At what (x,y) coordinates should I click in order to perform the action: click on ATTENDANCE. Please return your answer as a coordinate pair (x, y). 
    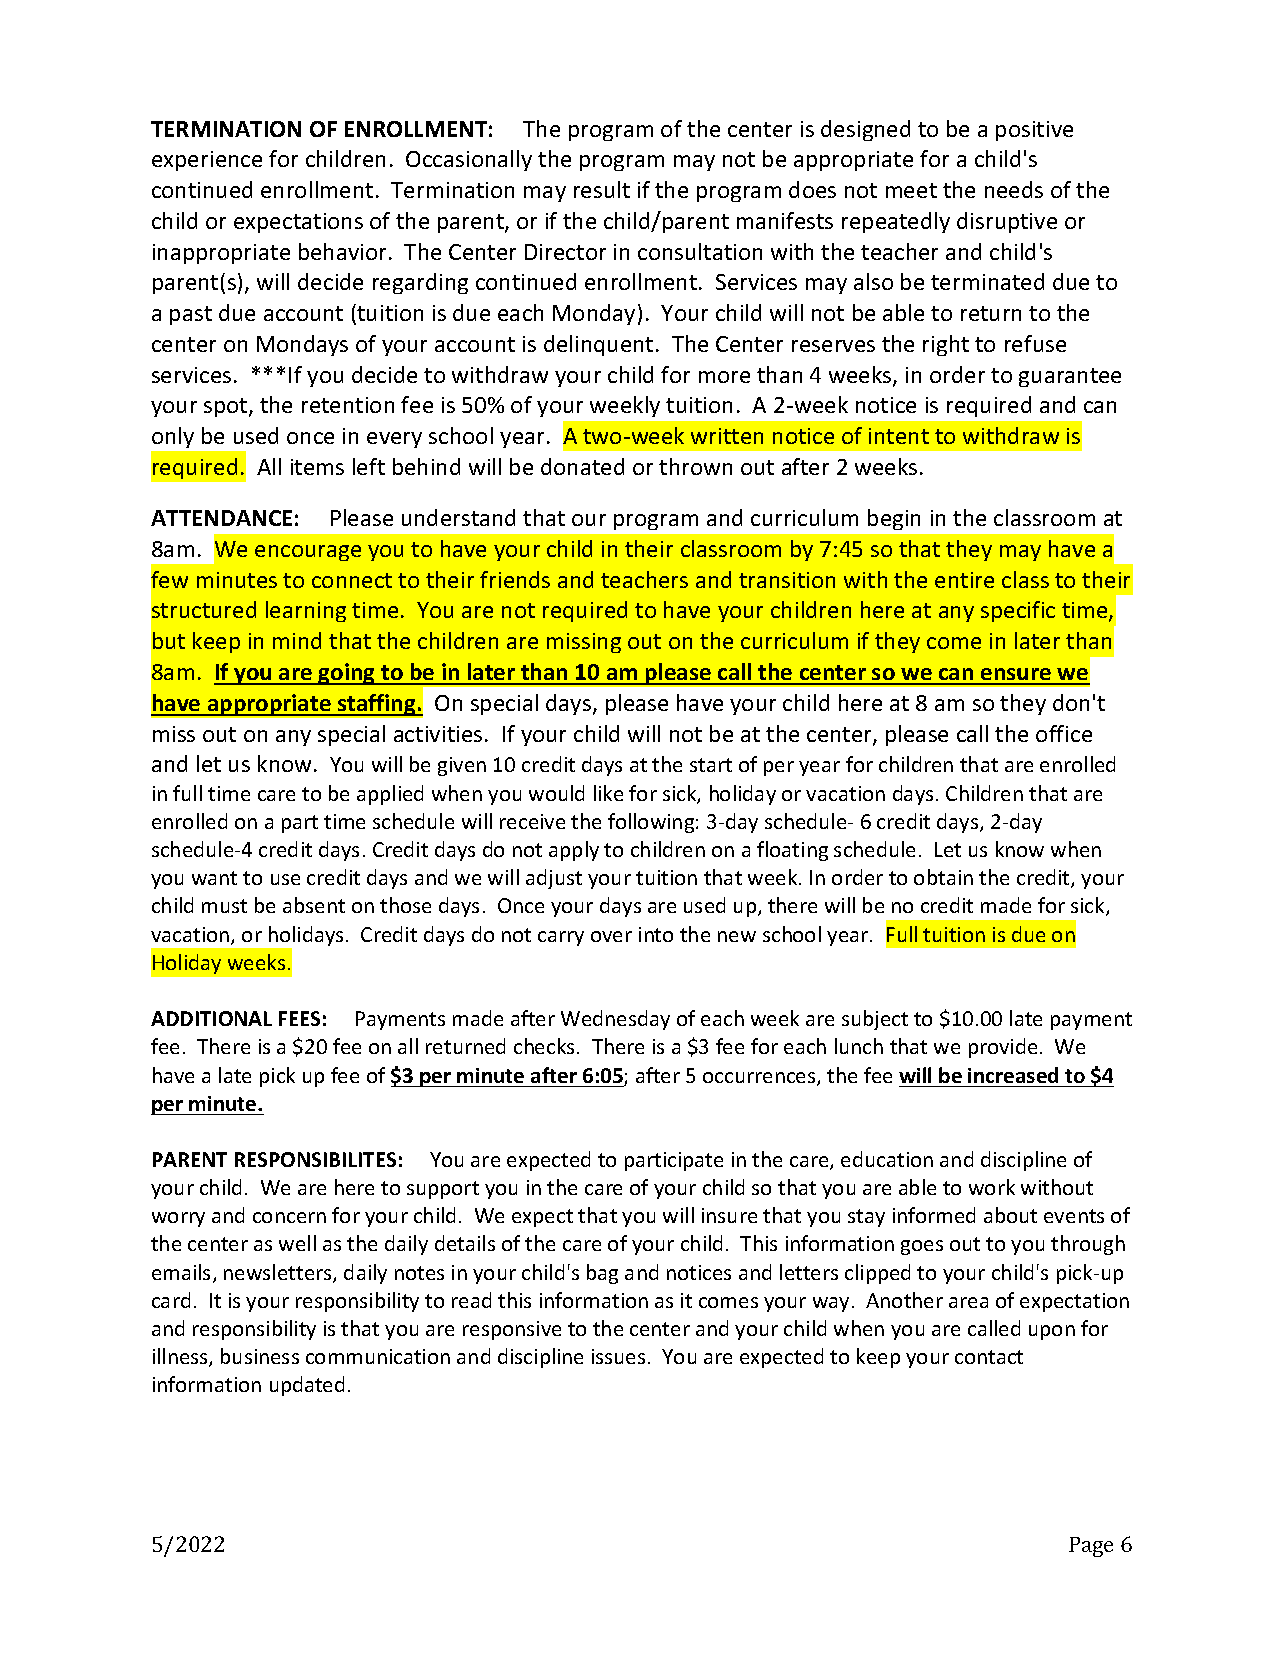
    Looking at the image, I should click on (221, 518).
